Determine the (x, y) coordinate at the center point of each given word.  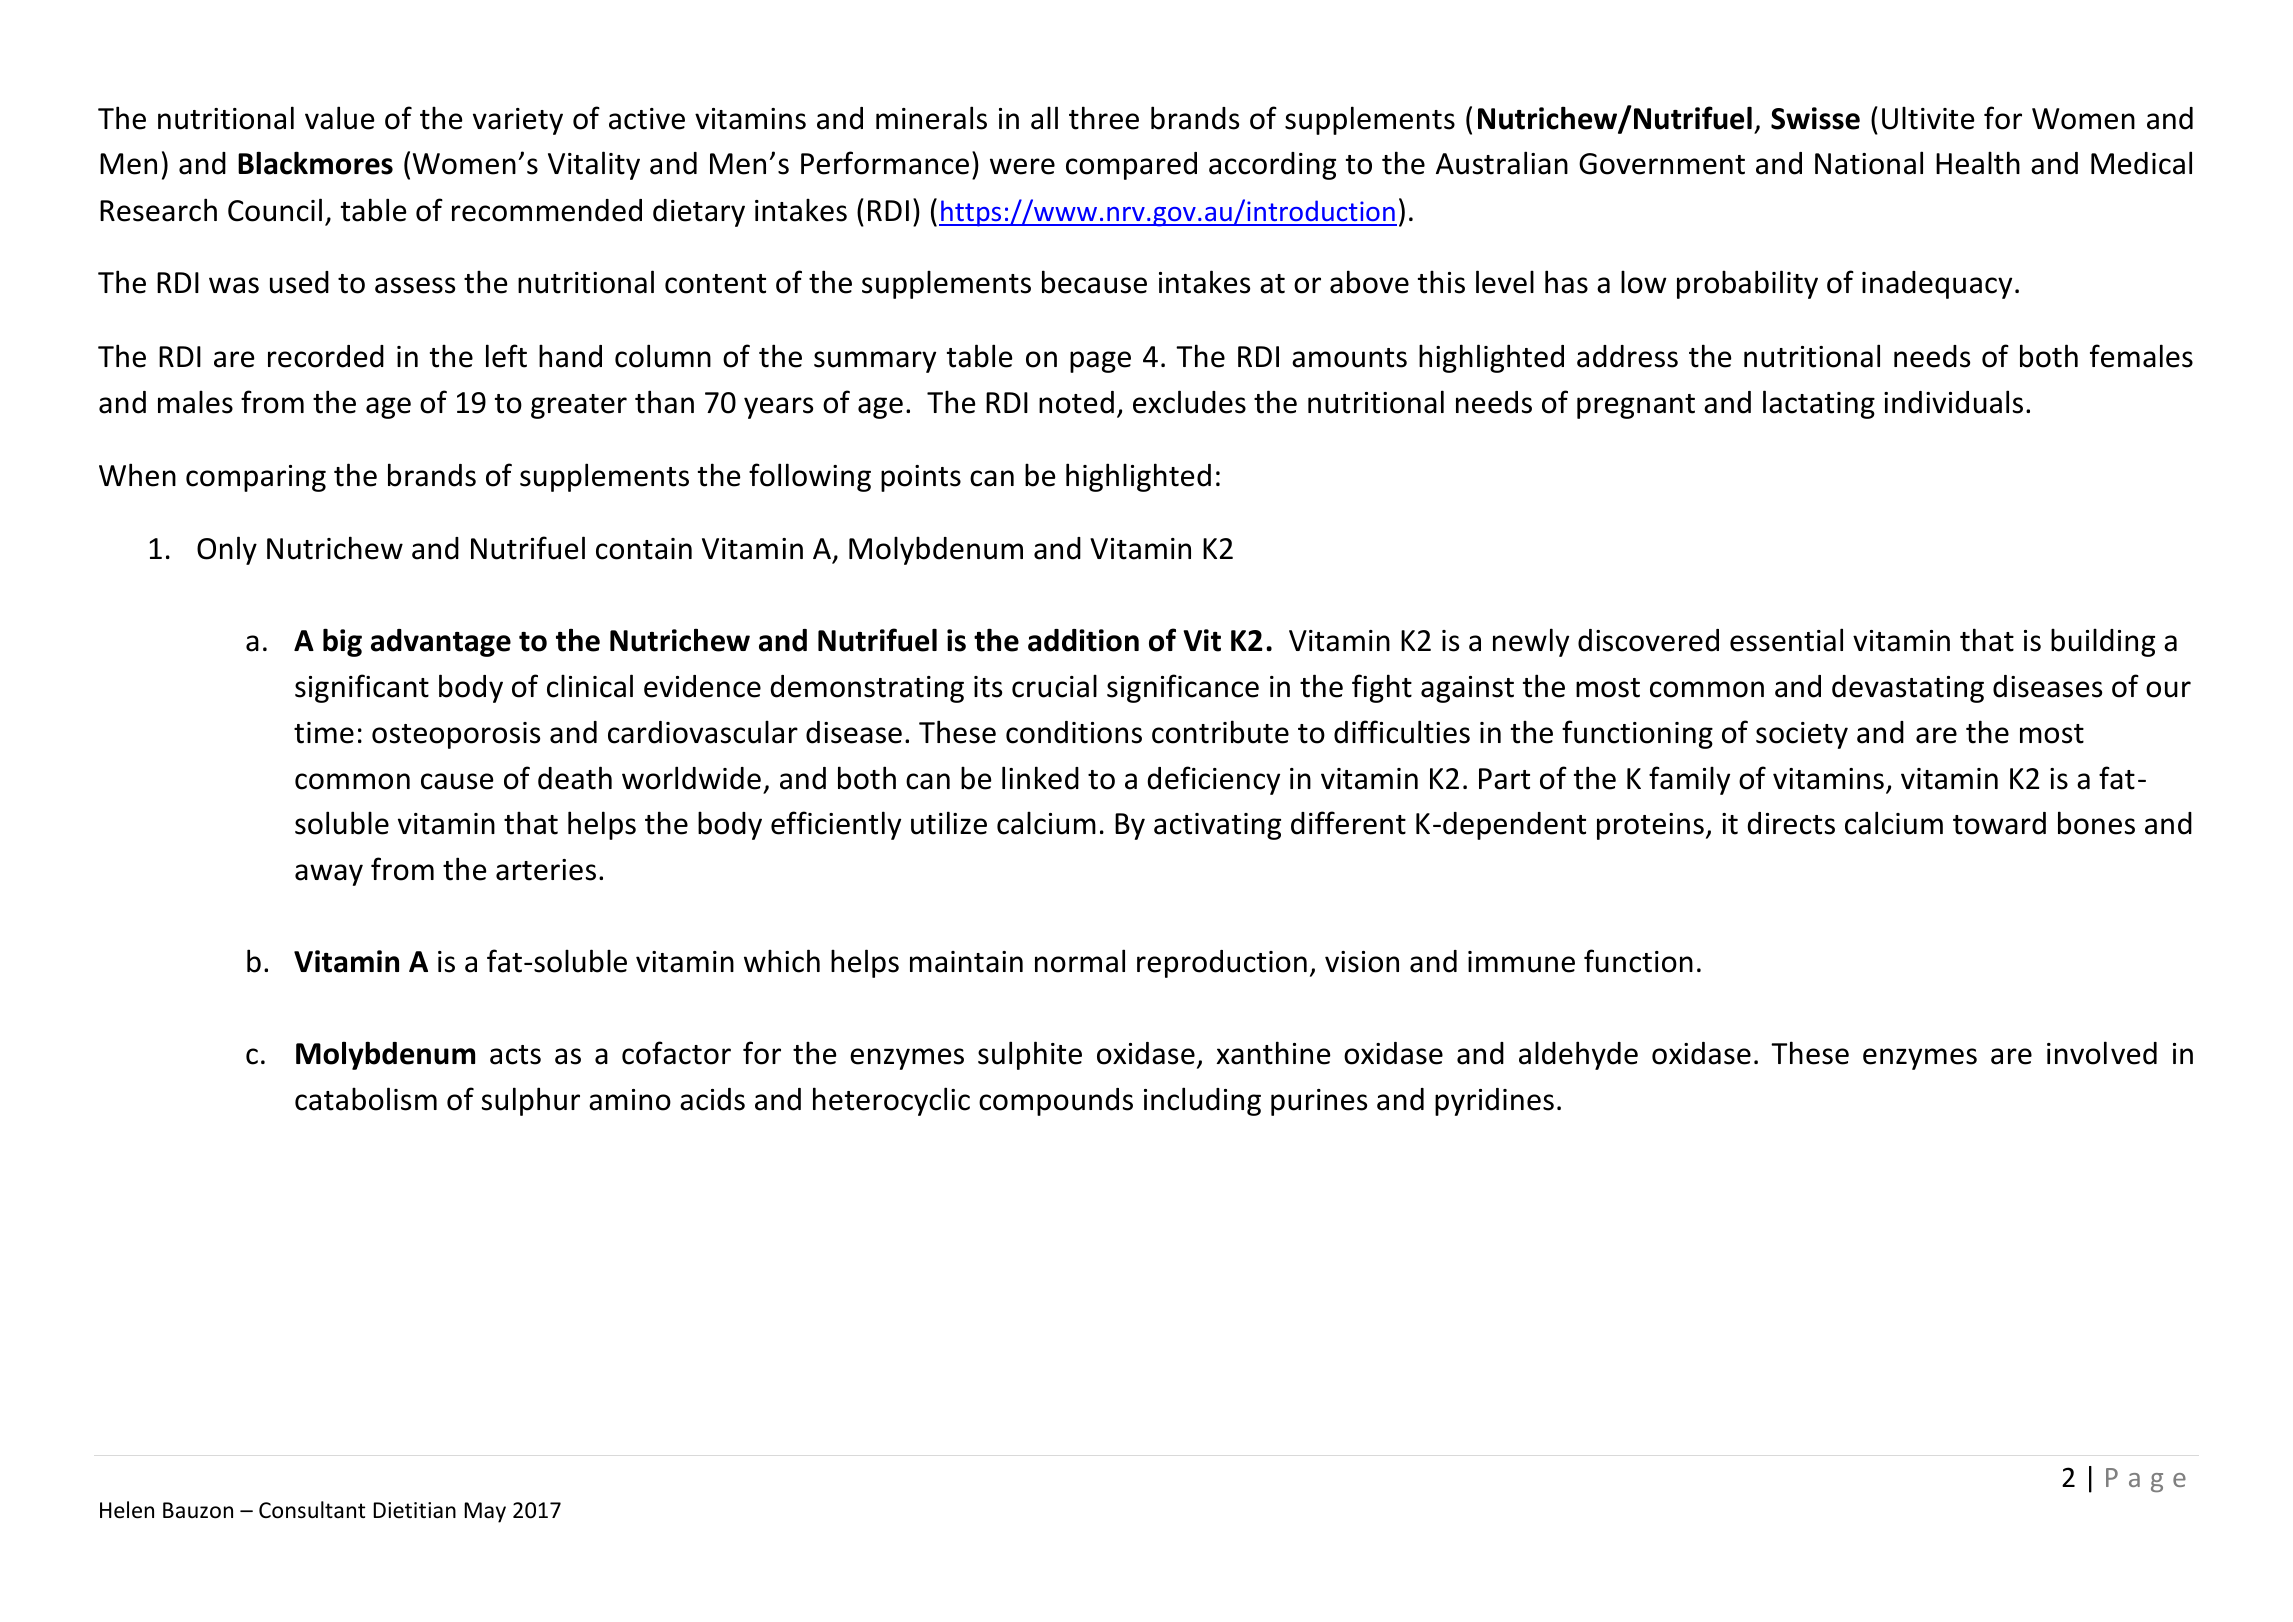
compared (1131, 166)
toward (1999, 823)
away (329, 875)
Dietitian (414, 1510)
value (340, 118)
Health (1978, 163)
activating (1217, 826)
